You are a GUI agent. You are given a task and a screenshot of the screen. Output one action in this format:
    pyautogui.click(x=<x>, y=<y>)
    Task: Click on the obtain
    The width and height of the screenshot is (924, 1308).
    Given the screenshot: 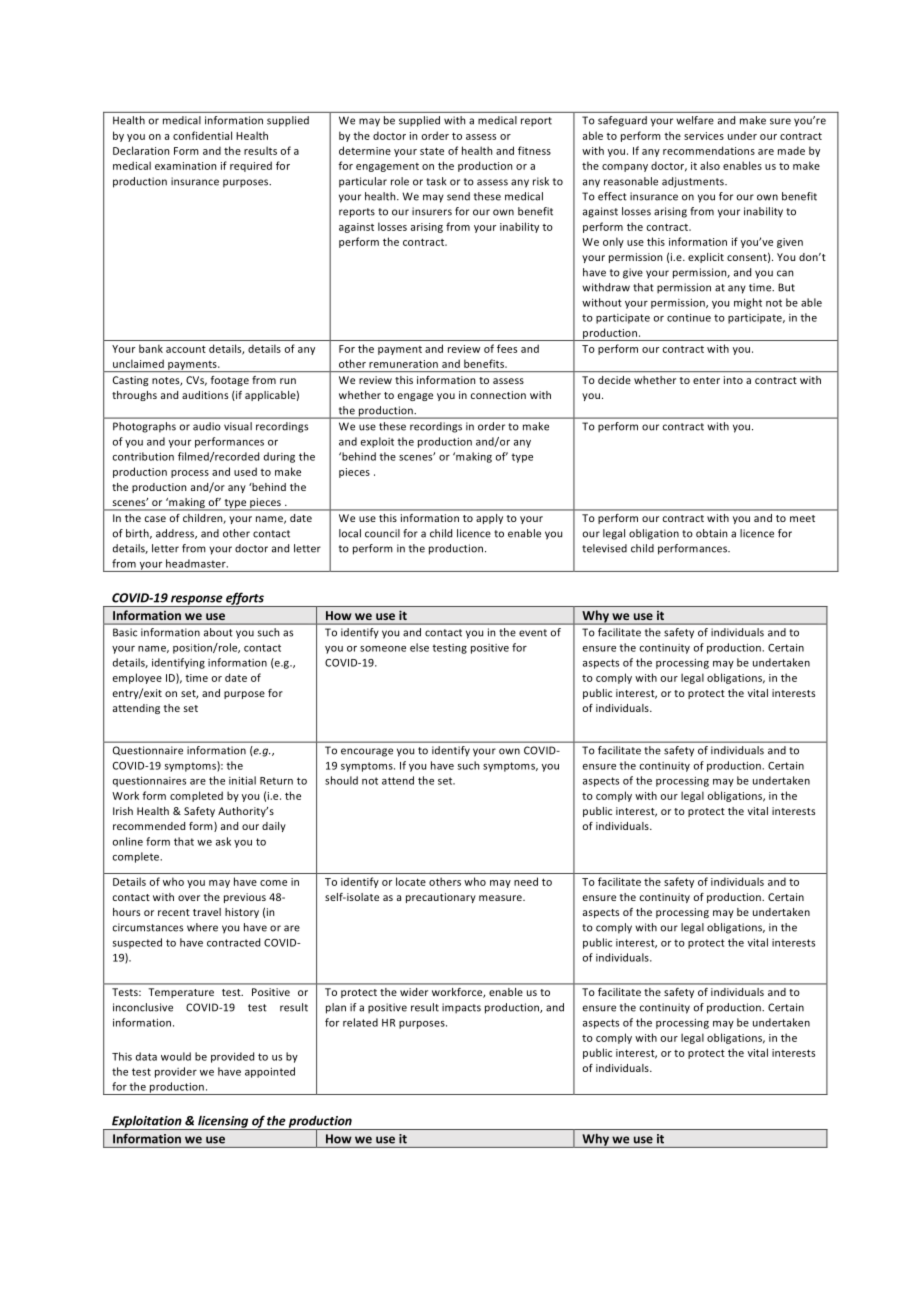 What is the action you would take?
    pyautogui.click(x=711, y=533)
